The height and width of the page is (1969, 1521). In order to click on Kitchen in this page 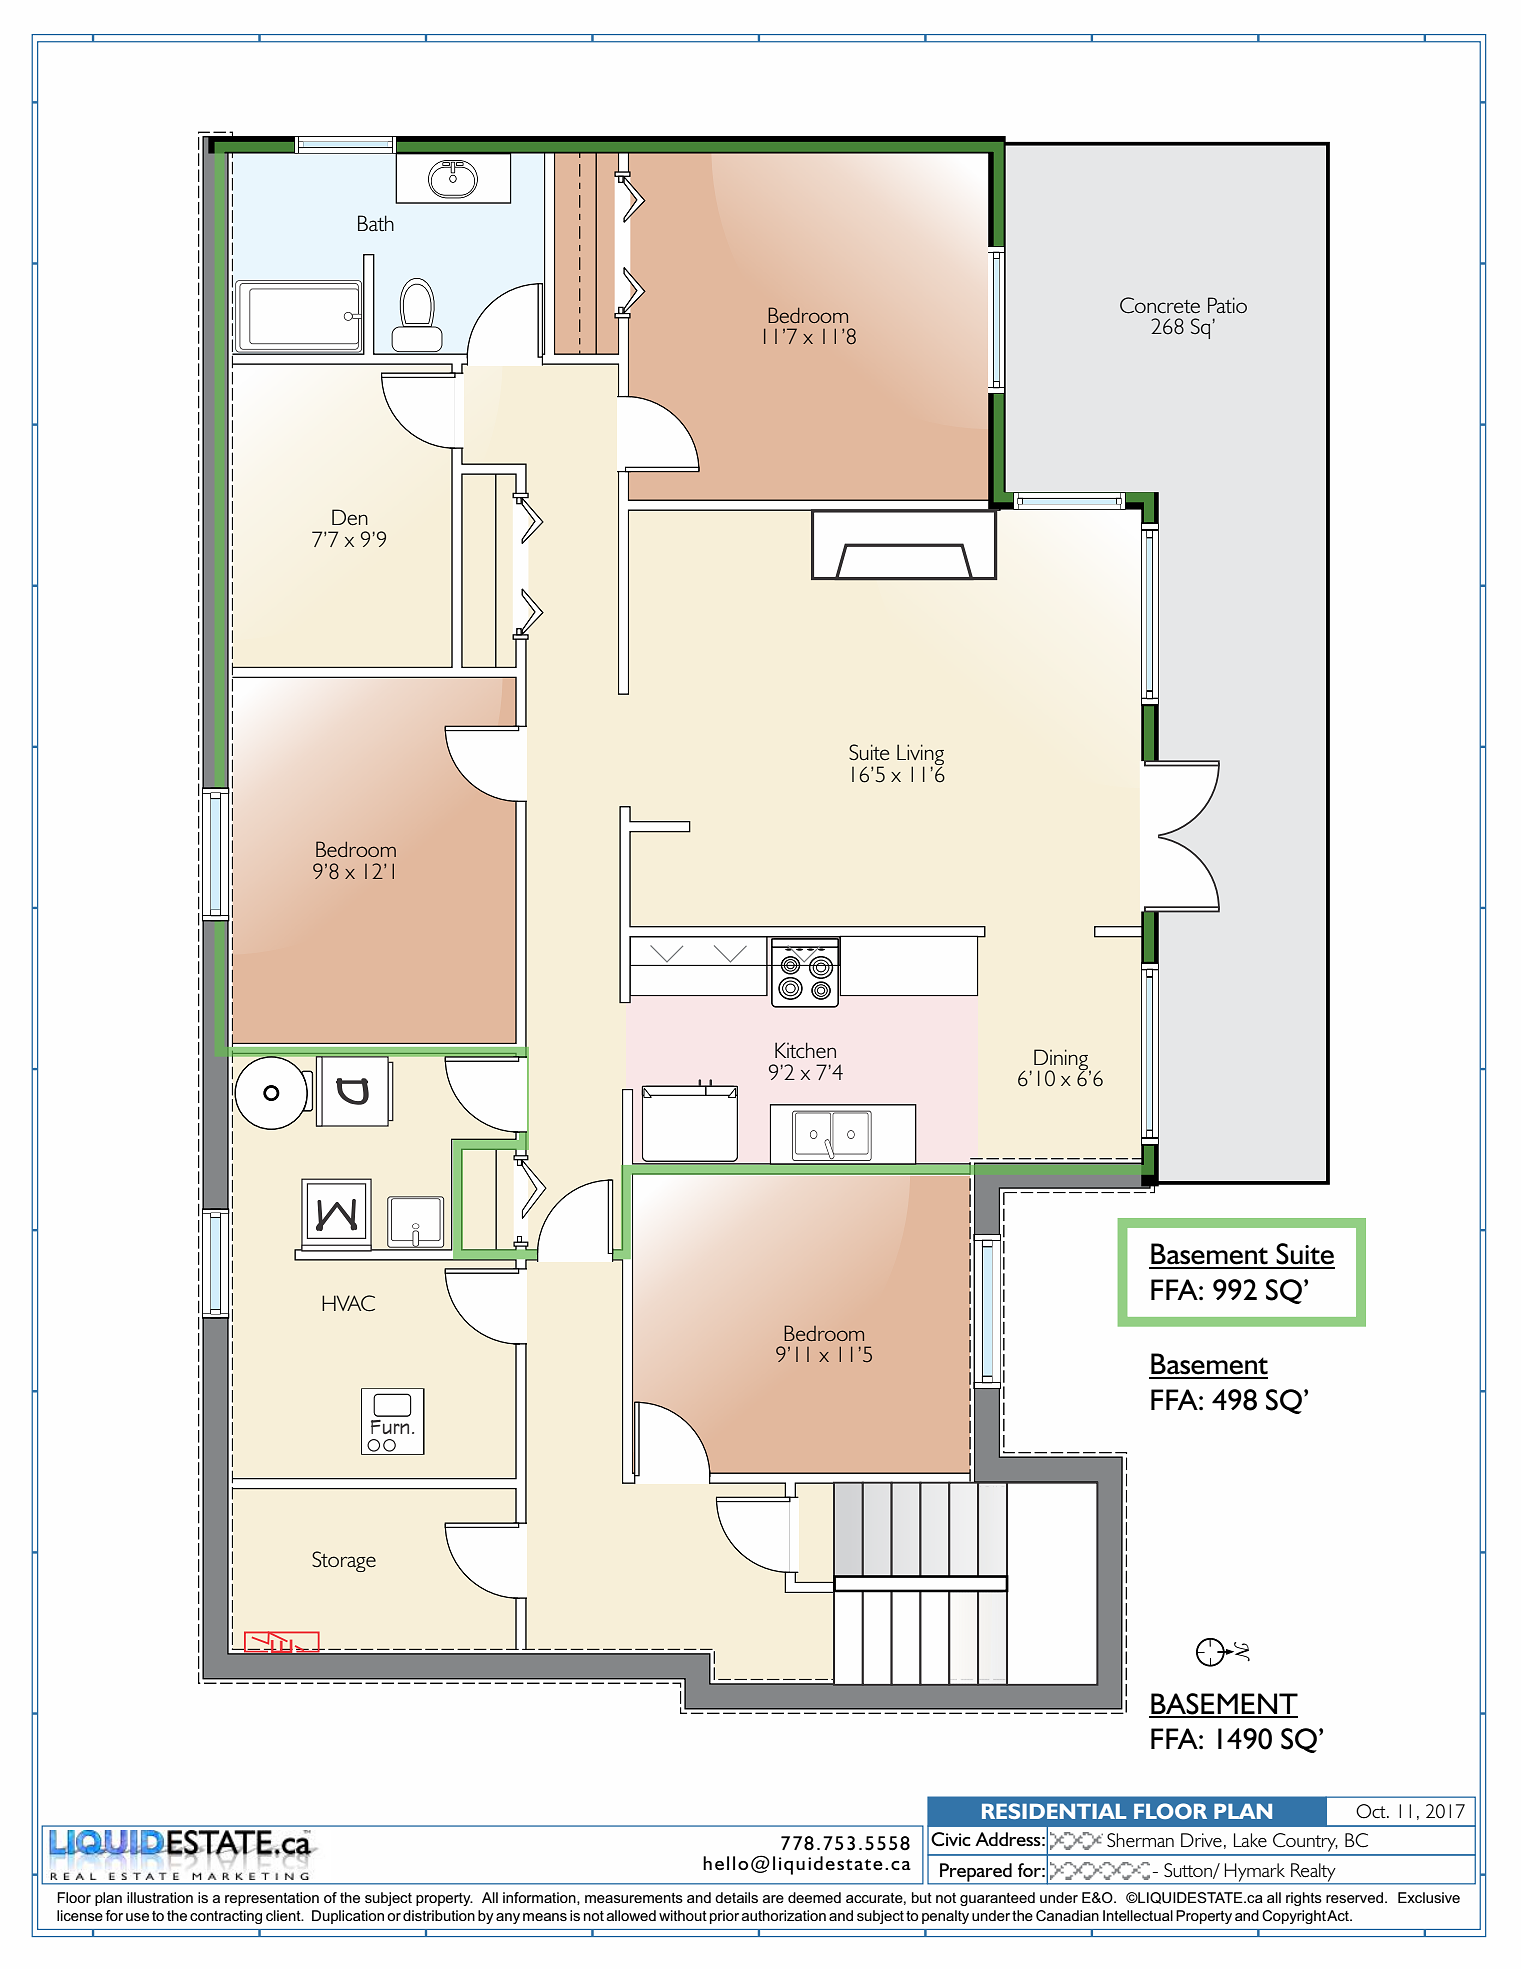, I will do `click(805, 1050)`.
